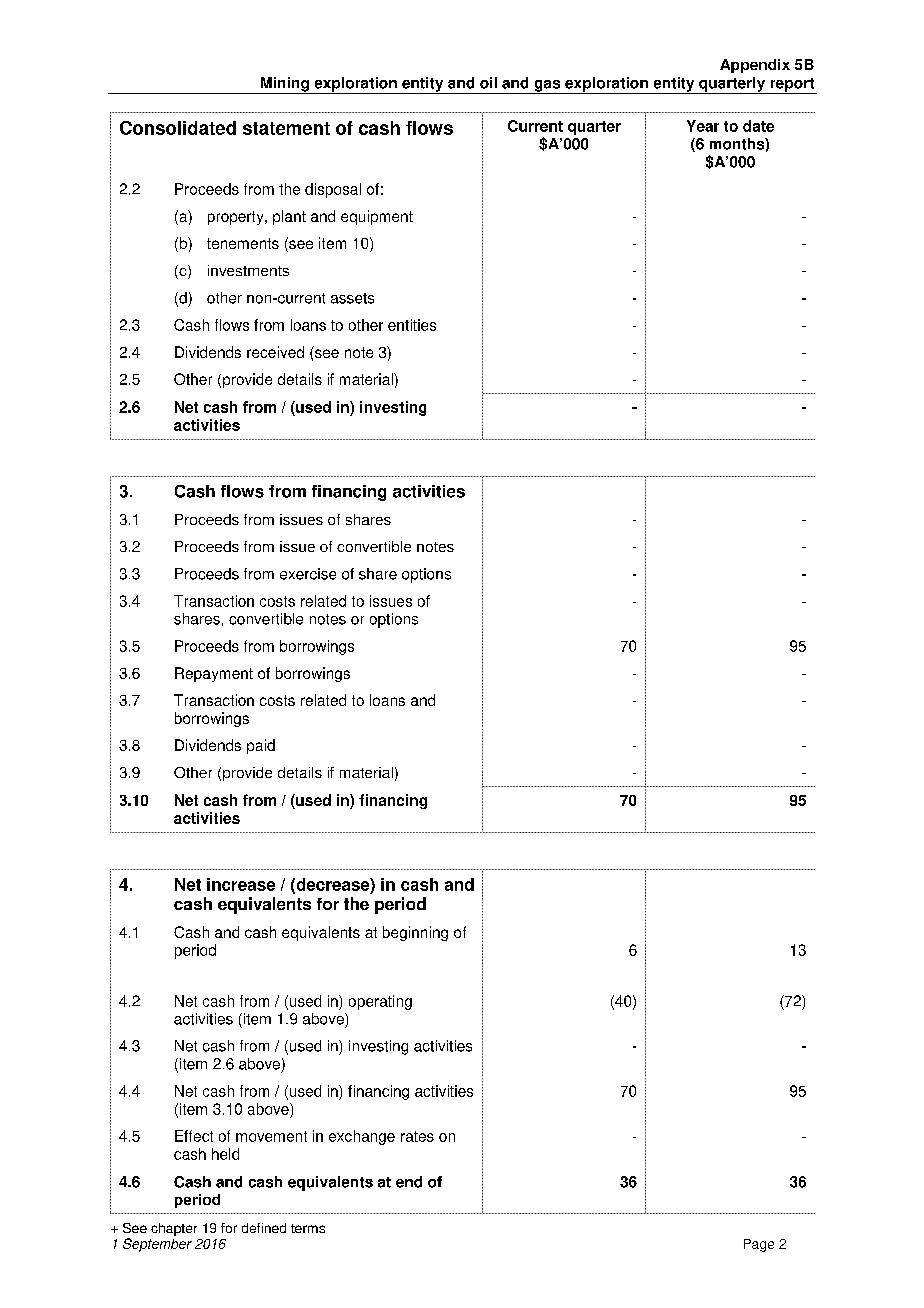 This screenshot has height=1308, width=924. Describe the element at coordinates (284, 85) in the screenshot. I see `Mining` at that location.
